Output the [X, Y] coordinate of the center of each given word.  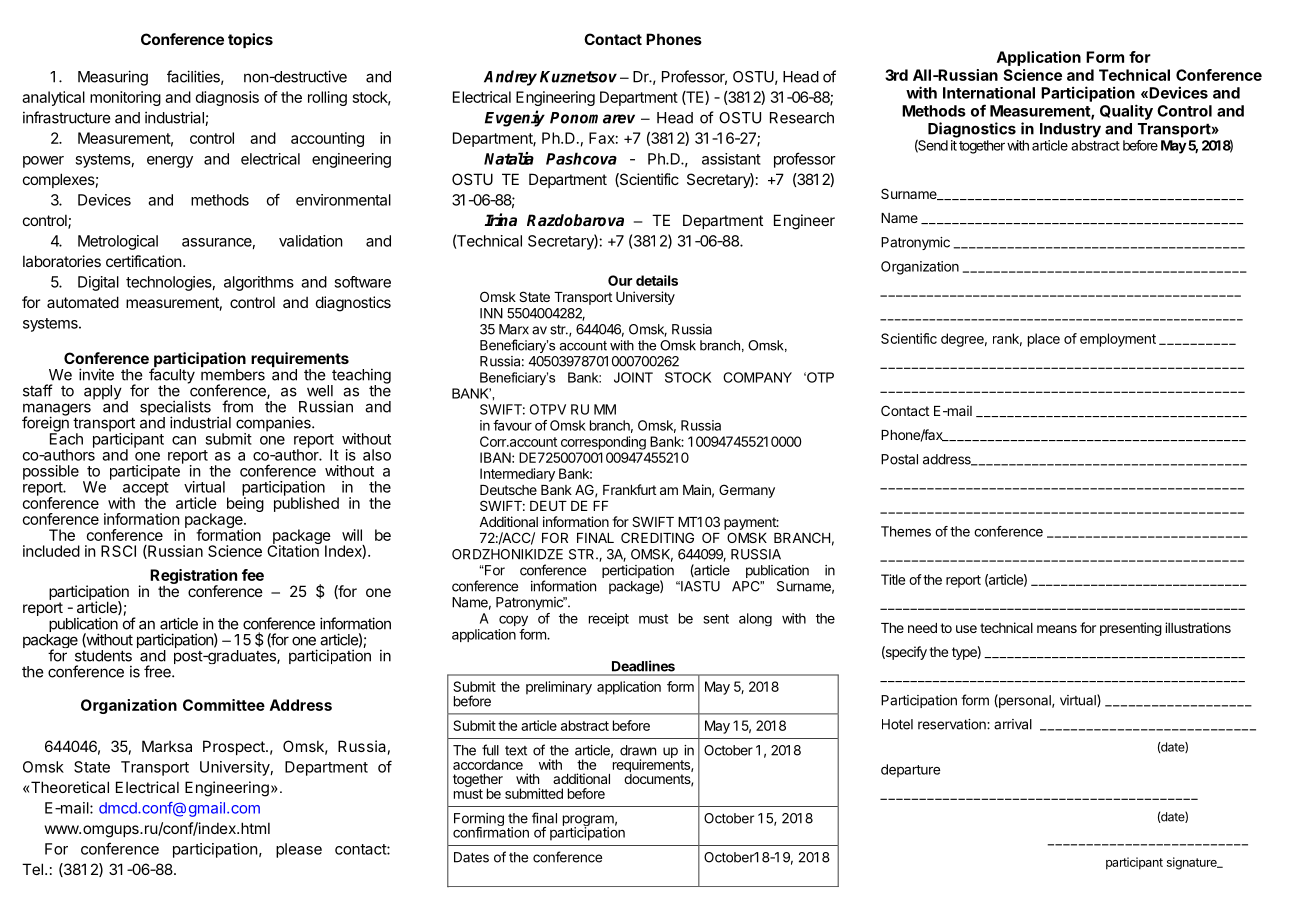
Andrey [510, 78]
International [989, 93]
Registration [193, 578]
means [1057, 629]
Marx [514, 329]
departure [910, 771]
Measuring [113, 78]
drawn [638, 750]
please [299, 850]
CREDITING [657, 537]
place [1044, 340]
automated [83, 302]
